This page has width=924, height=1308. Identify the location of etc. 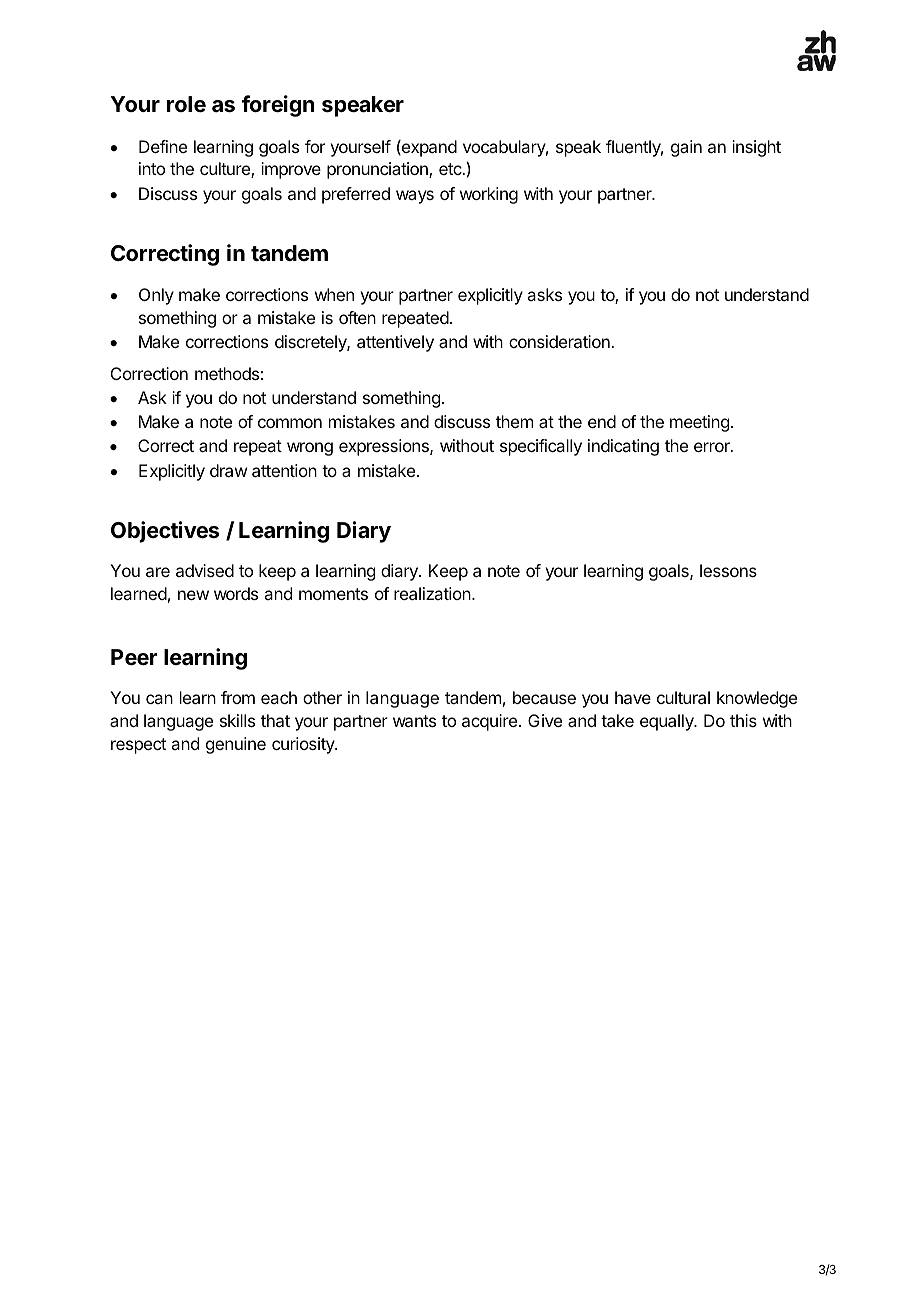
(451, 169).
